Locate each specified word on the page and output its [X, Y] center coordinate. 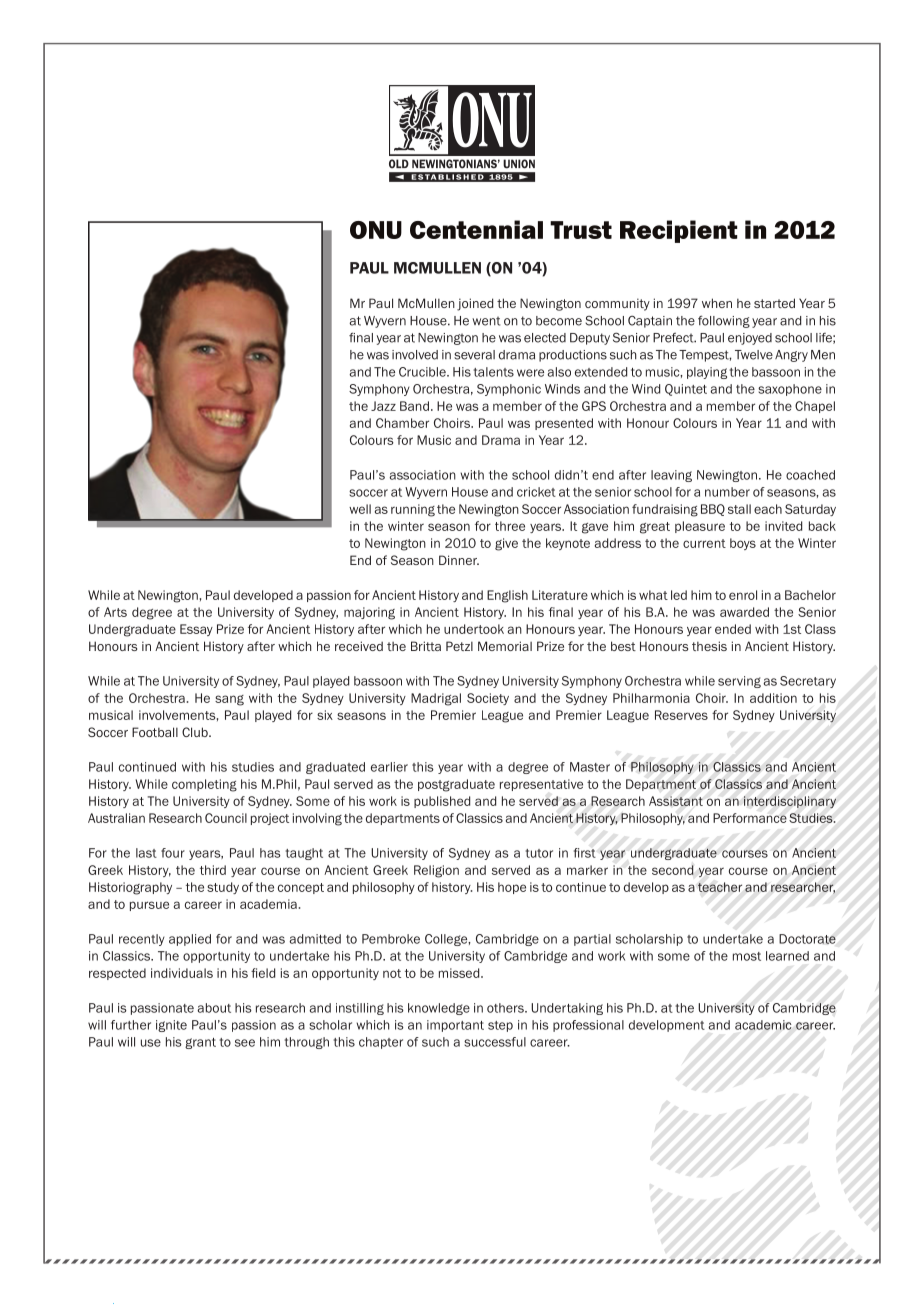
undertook [474, 629]
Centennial [476, 229]
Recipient [679, 231]
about [214, 1008]
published [442, 802]
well [360, 509]
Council [226, 818]
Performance [750, 818]
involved [415, 355]
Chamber [402, 423]
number [727, 492]
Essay [196, 630]
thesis [709, 646]
